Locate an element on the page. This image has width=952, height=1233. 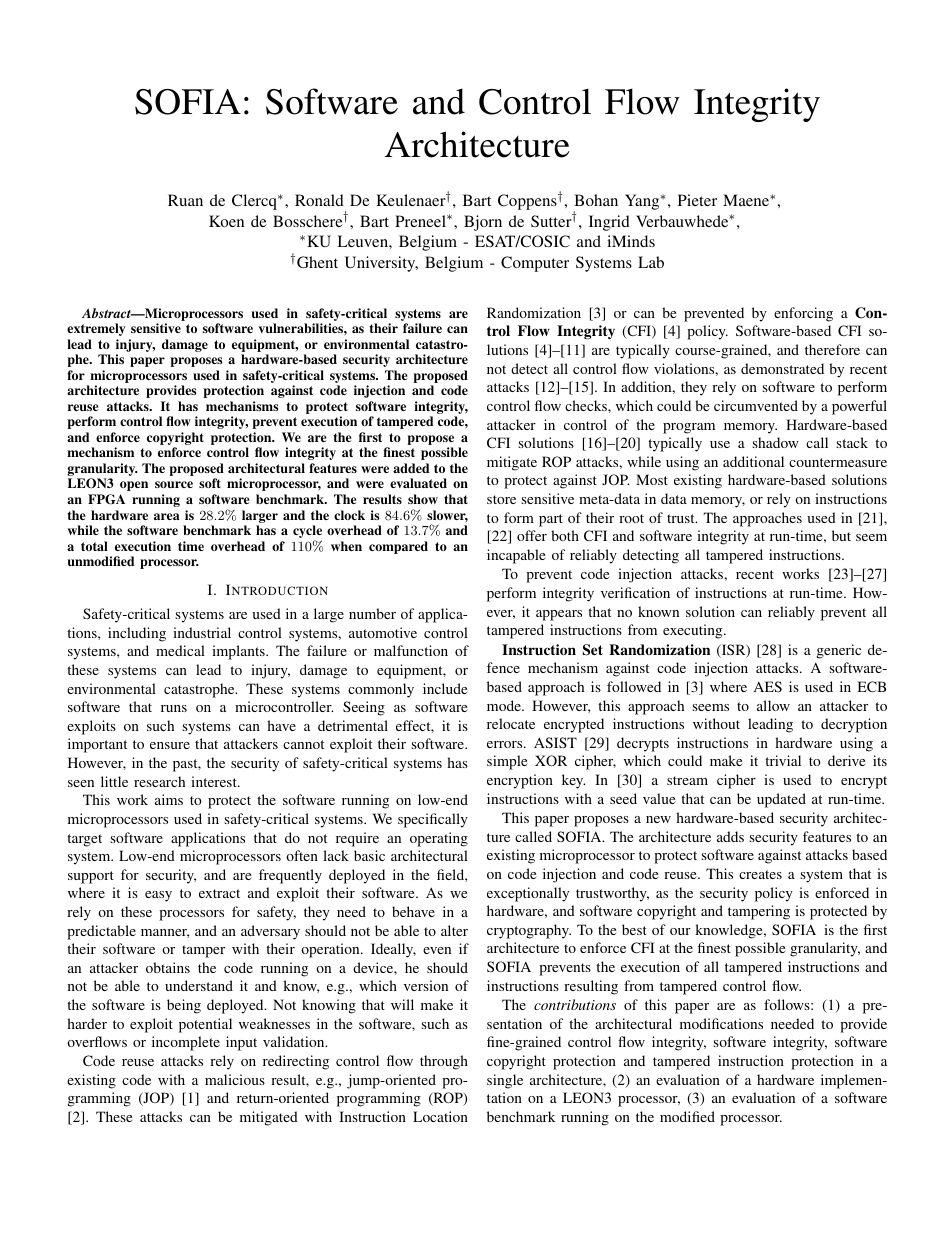
medical is located at coordinates (180, 650).
